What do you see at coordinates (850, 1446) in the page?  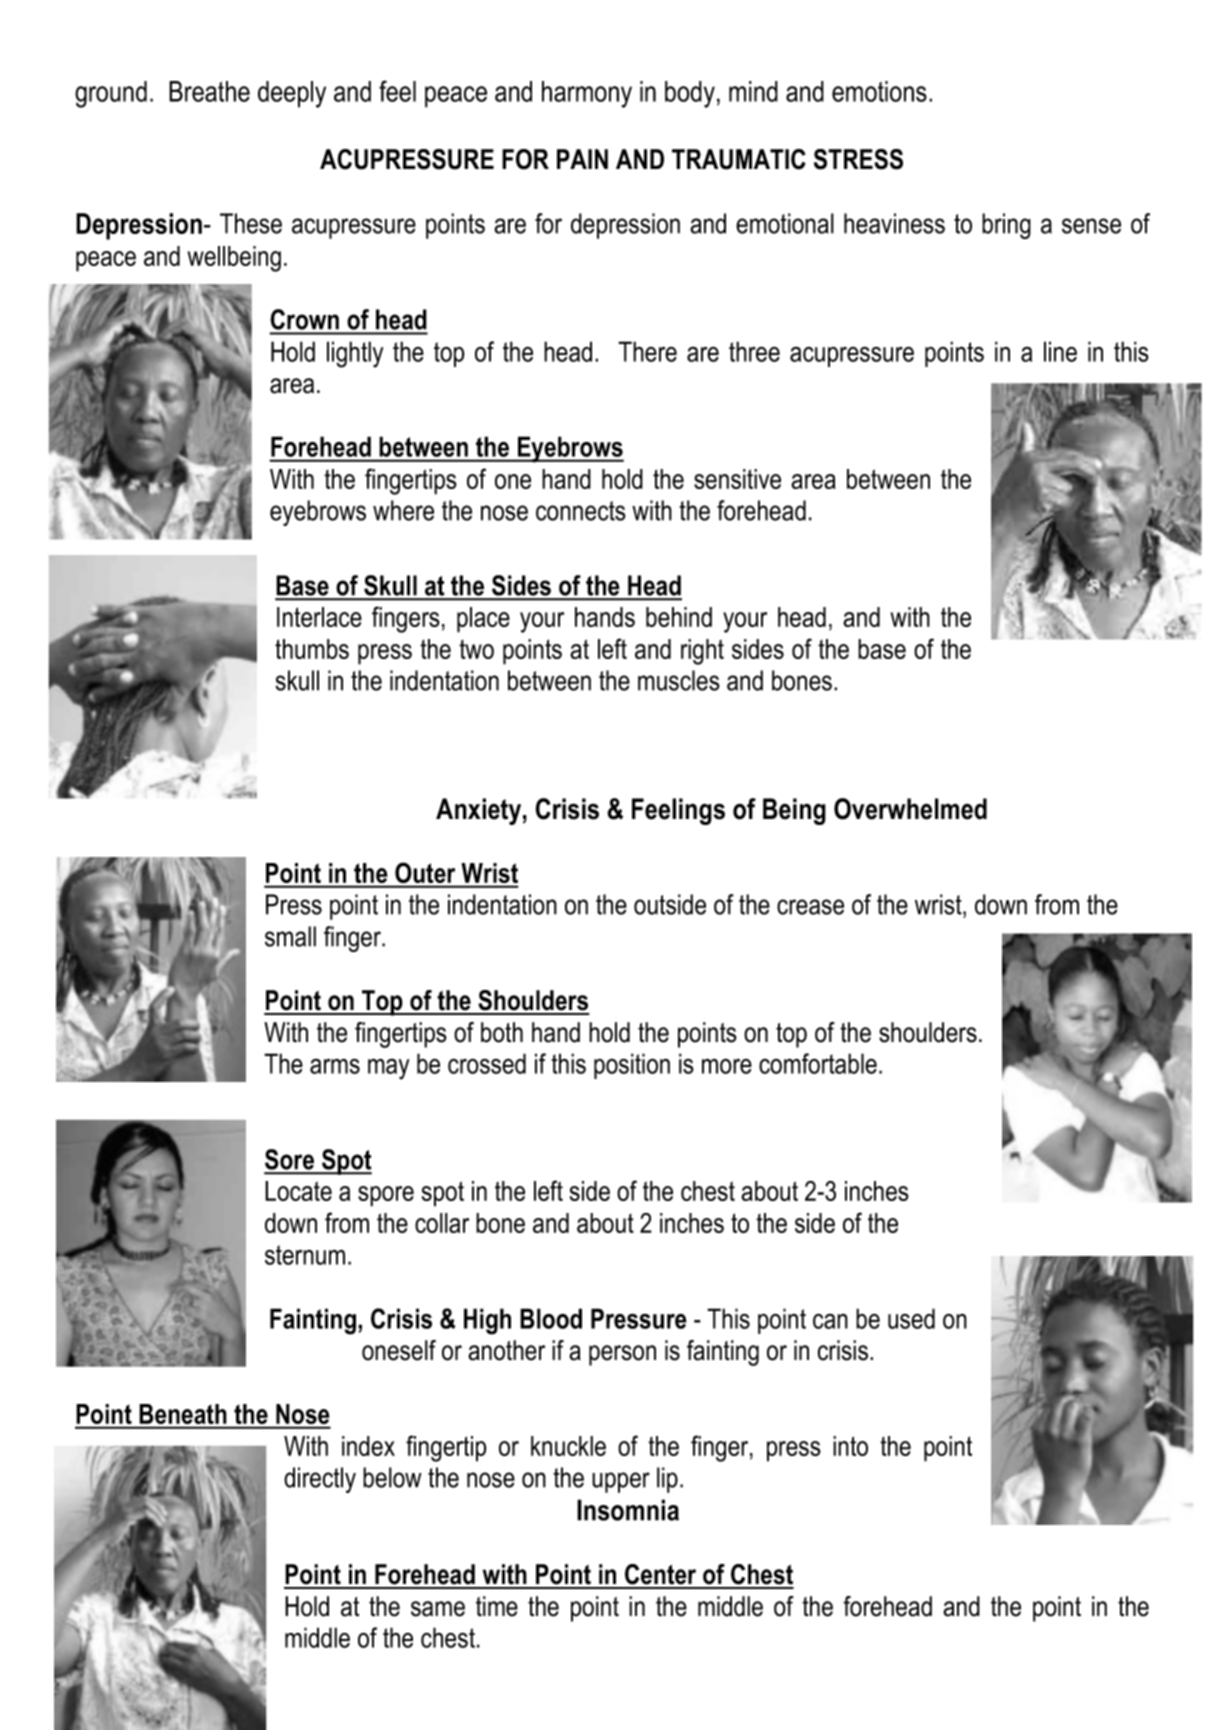 I see `into` at bounding box center [850, 1446].
